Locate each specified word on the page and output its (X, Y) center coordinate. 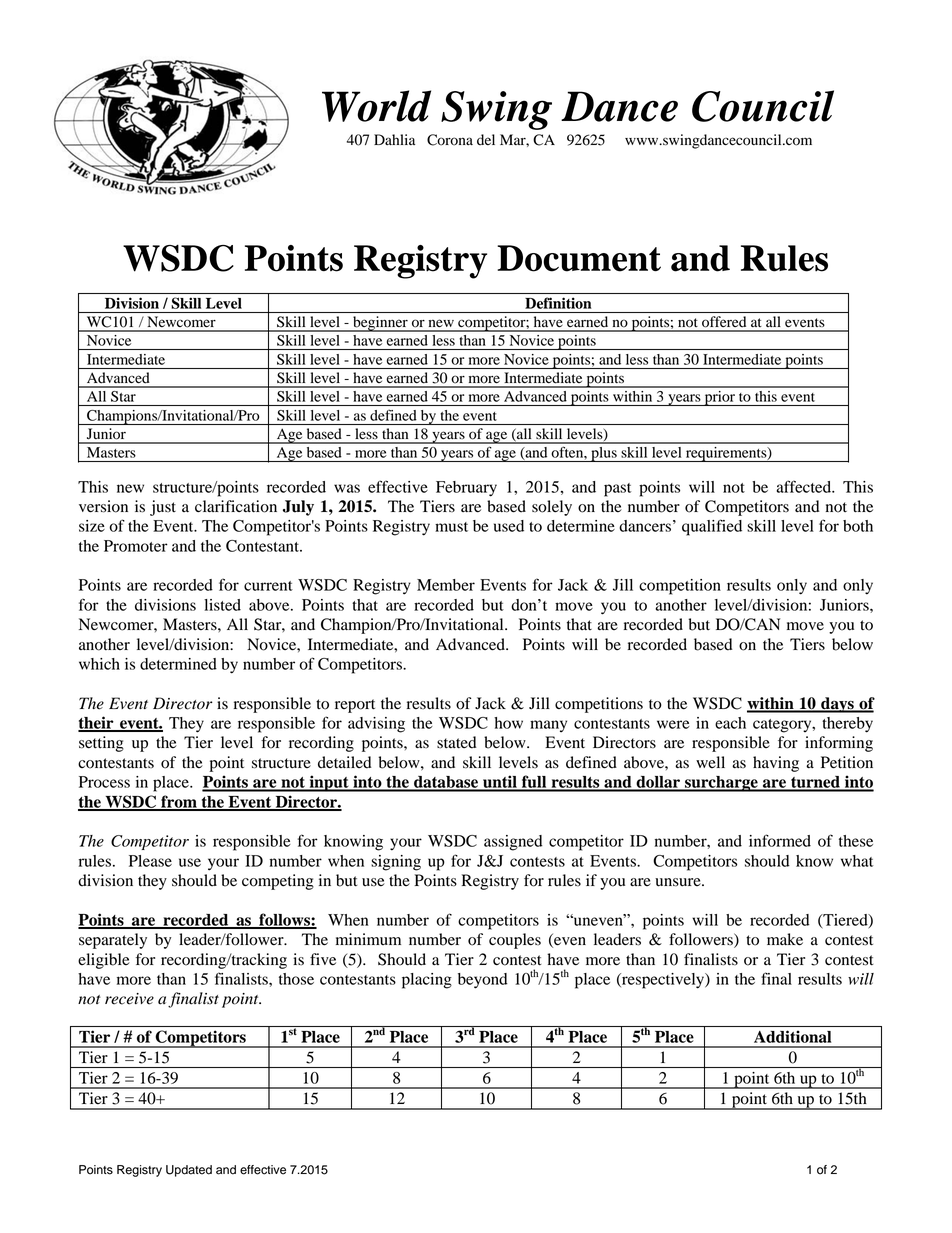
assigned (513, 843)
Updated (189, 1171)
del (486, 140)
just (163, 508)
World (376, 106)
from (179, 802)
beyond (483, 981)
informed (780, 840)
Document (579, 258)
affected (805, 486)
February (466, 489)
